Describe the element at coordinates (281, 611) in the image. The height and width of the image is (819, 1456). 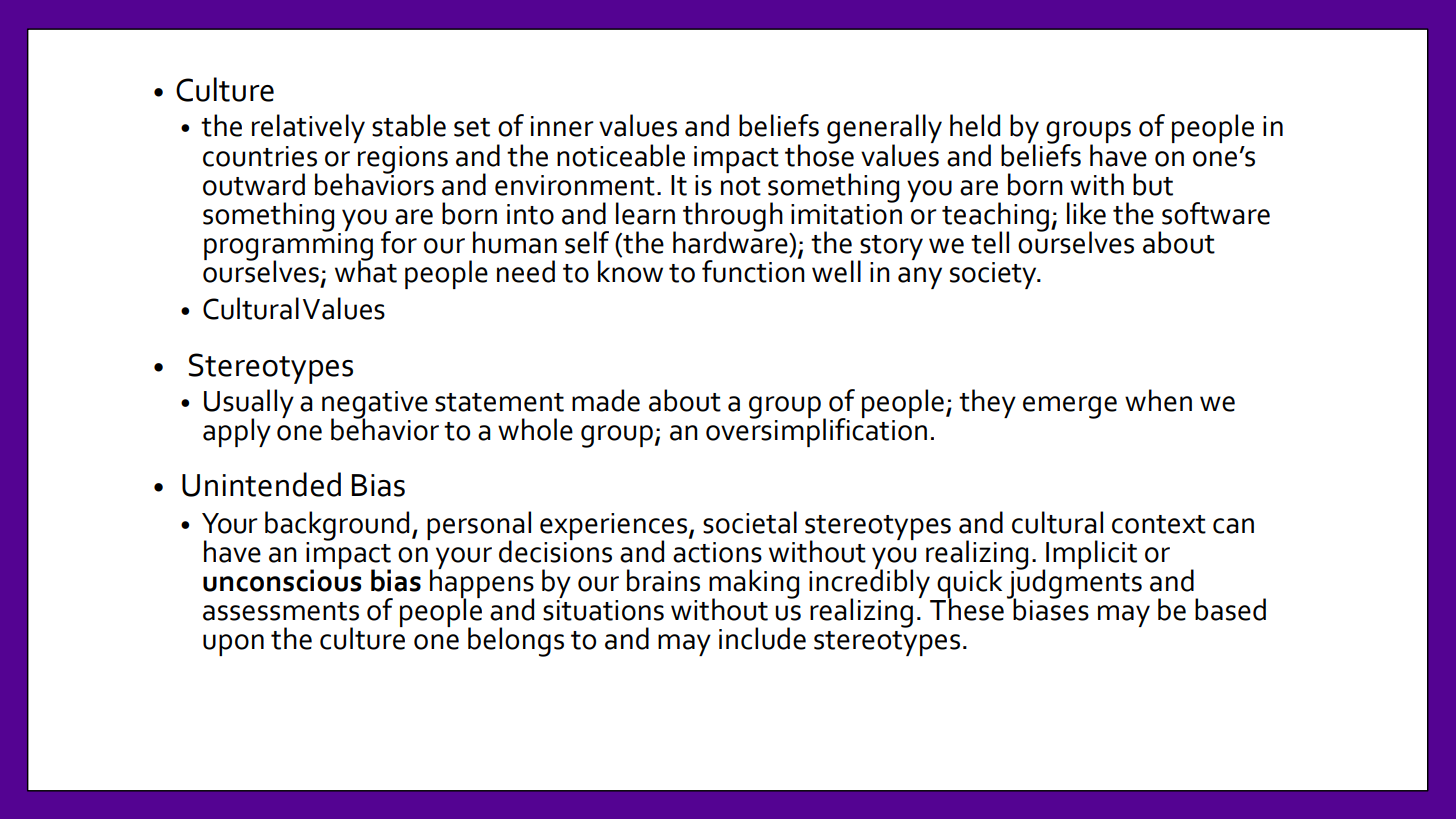
I see `assessments` at that location.
